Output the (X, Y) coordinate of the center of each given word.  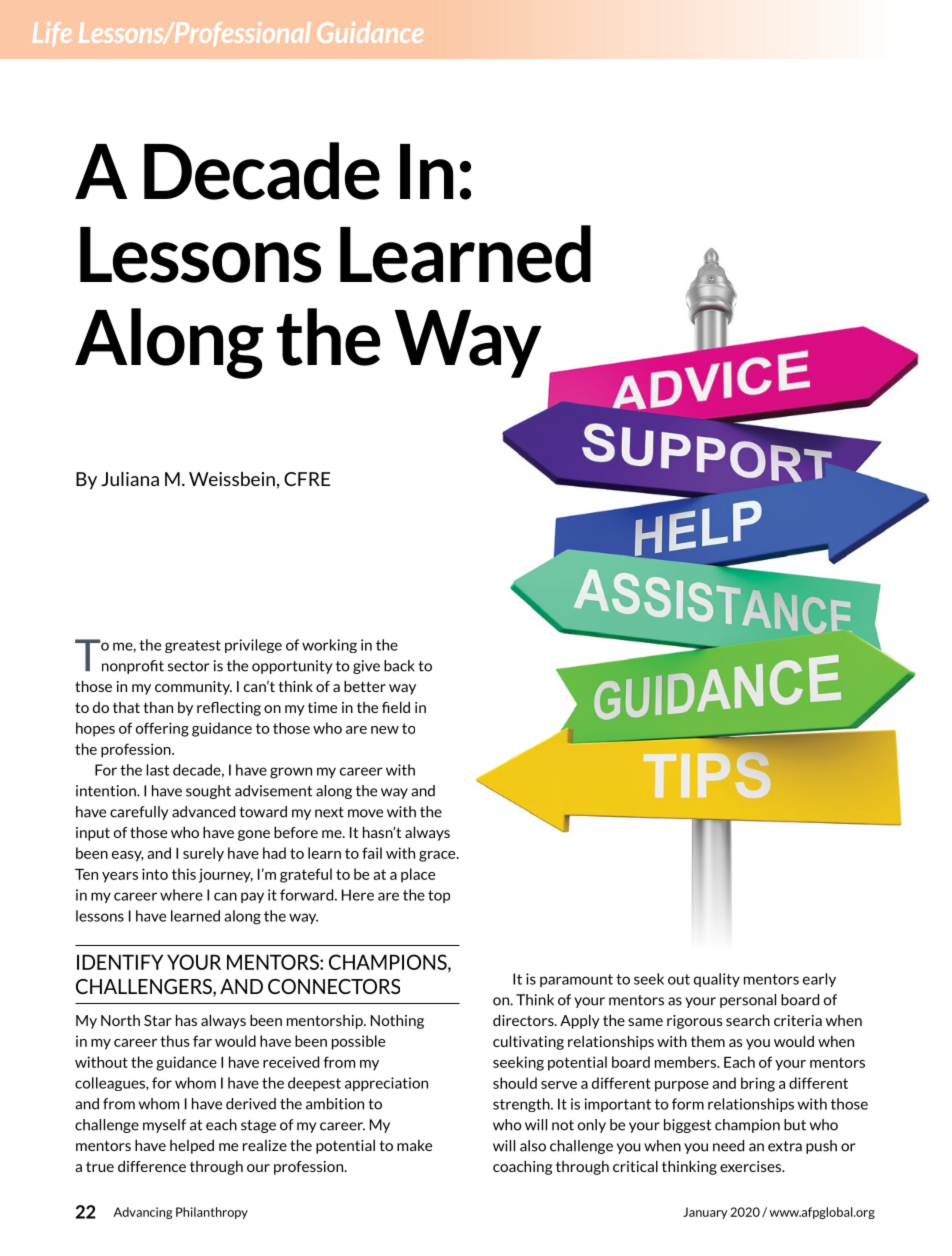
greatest (193, 646)
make (414, 1145)
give (366, 667)
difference (152, 1166)
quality (717, 980)
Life (52, 34)
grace (438, 856)
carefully (139, 813)
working (329, 646)
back (399, 666)
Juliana (130, 479)
